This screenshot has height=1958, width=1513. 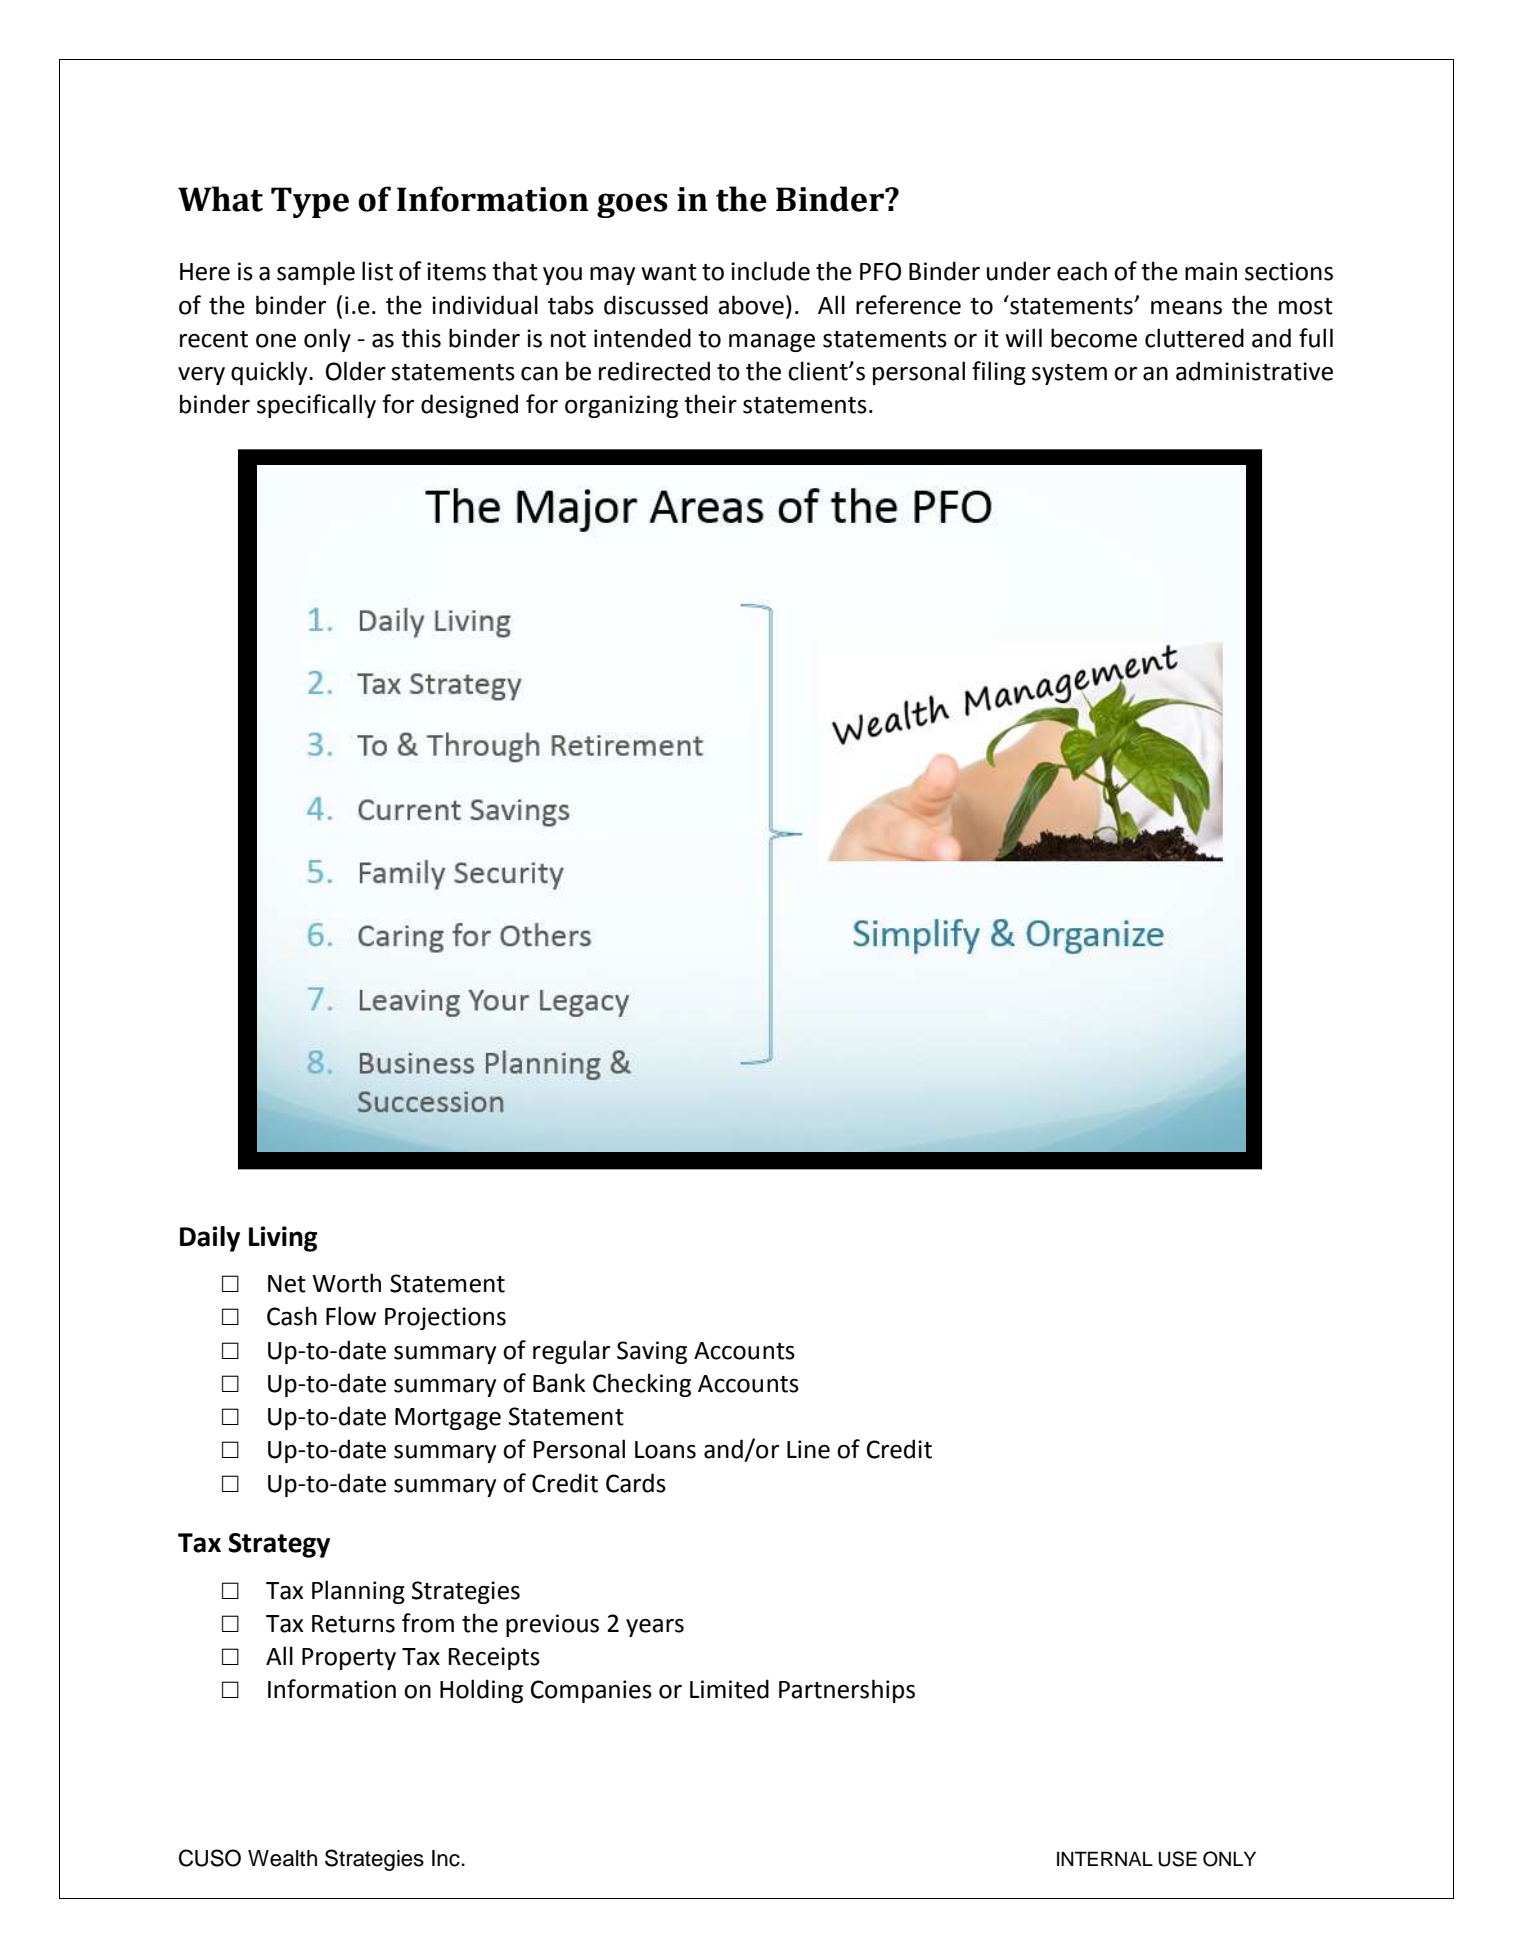 What do you see at coordinates (1211, 271) in the screenshot?
I see `main` at bounding box center [1211, 271].
